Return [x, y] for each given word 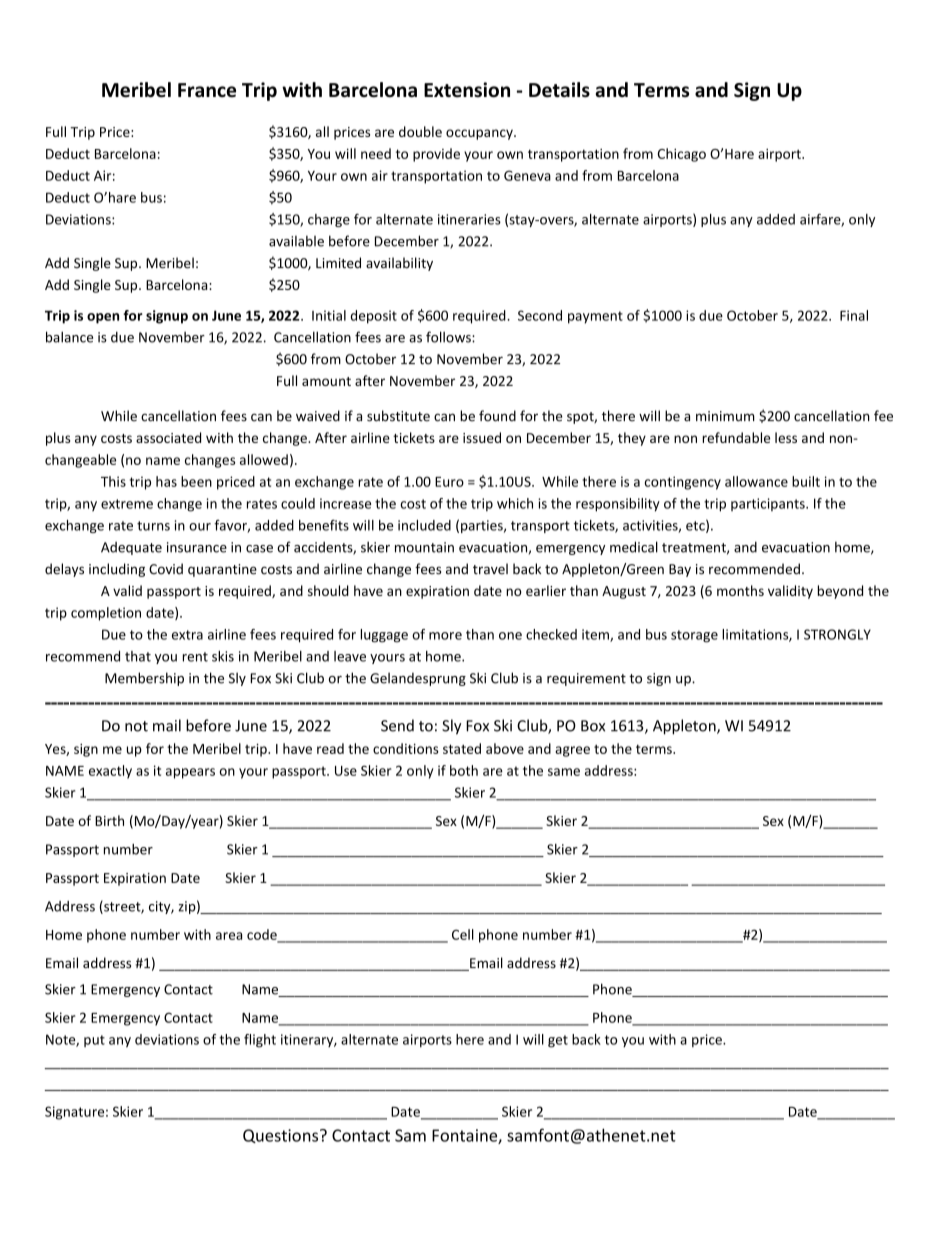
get [558, 1041]
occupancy [480, 134]
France [207, 90]
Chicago [682, 155]
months [740, 590]
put [94, 1041]
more [445, 636]
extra [187, 635]
